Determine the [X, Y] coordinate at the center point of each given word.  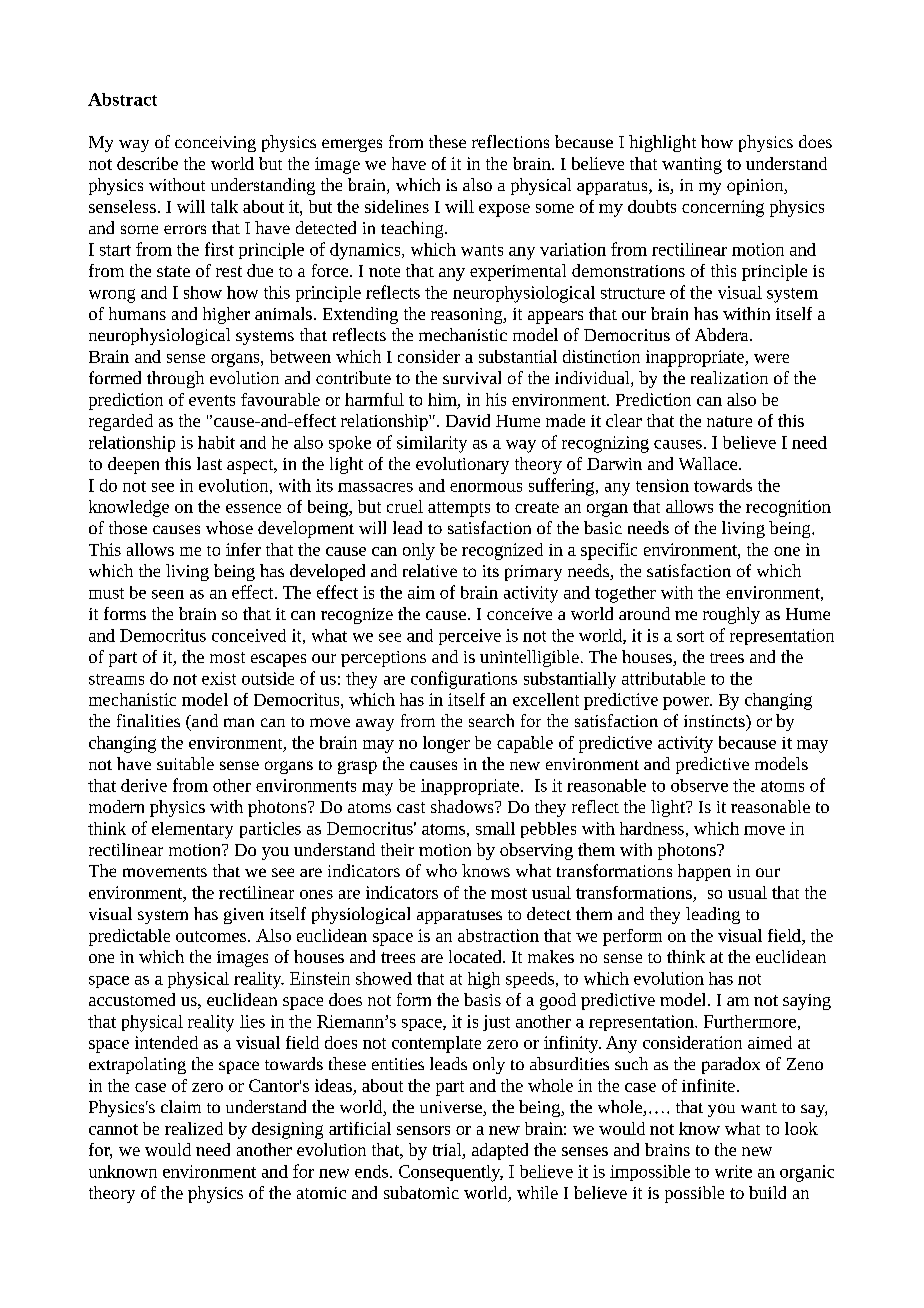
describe [147, 163]
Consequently [451, 1173]
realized [194, 1128]
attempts [459, 509]
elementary [192, 830]
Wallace [709, 463]
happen [704, 872]
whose [229, 527]
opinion [756, 187]
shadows [463, 806]
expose [504, 210]
